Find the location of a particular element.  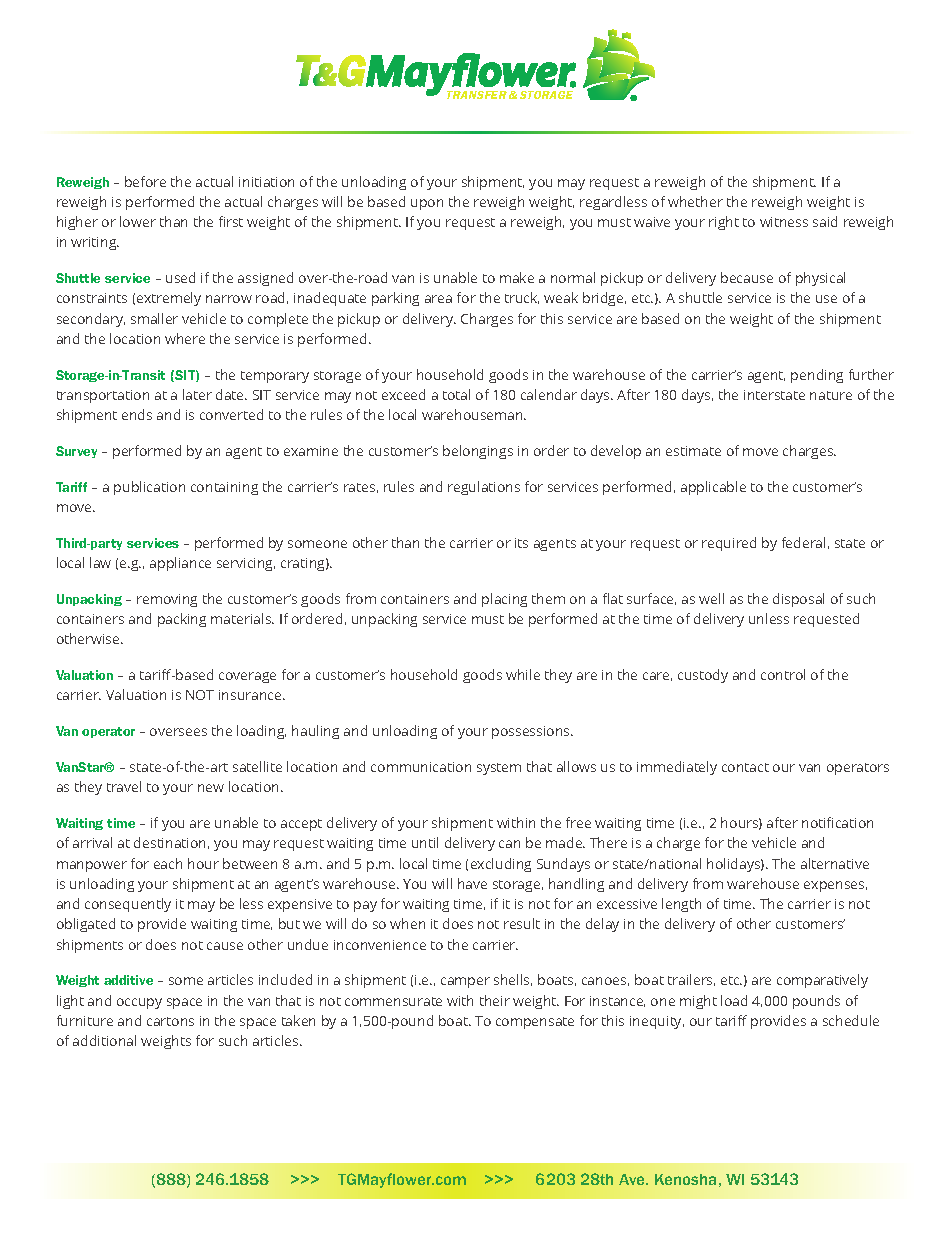

TRANSFER is located at coordinates (477, 95).
